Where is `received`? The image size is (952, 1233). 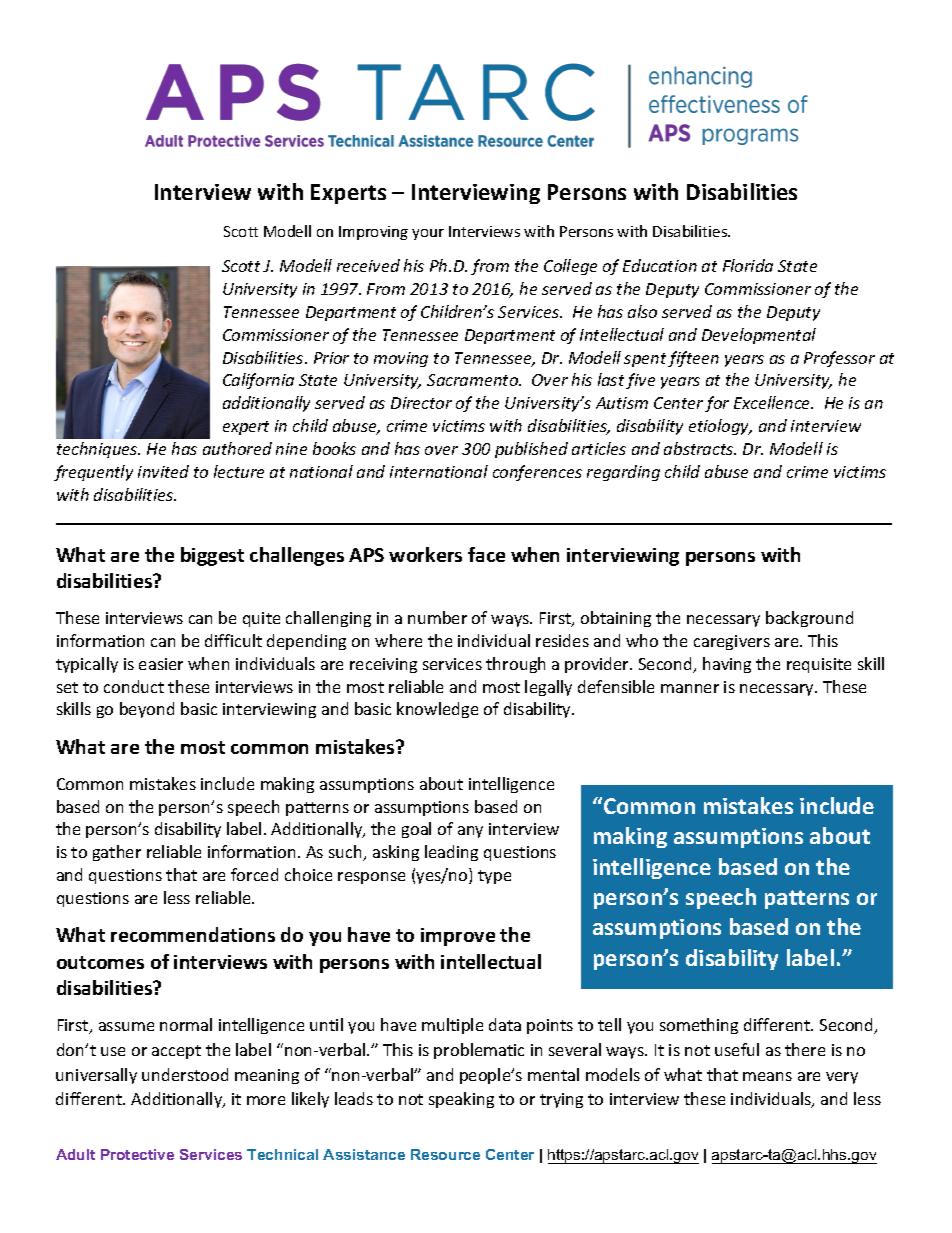
received is located at coordinates (368, 265).
